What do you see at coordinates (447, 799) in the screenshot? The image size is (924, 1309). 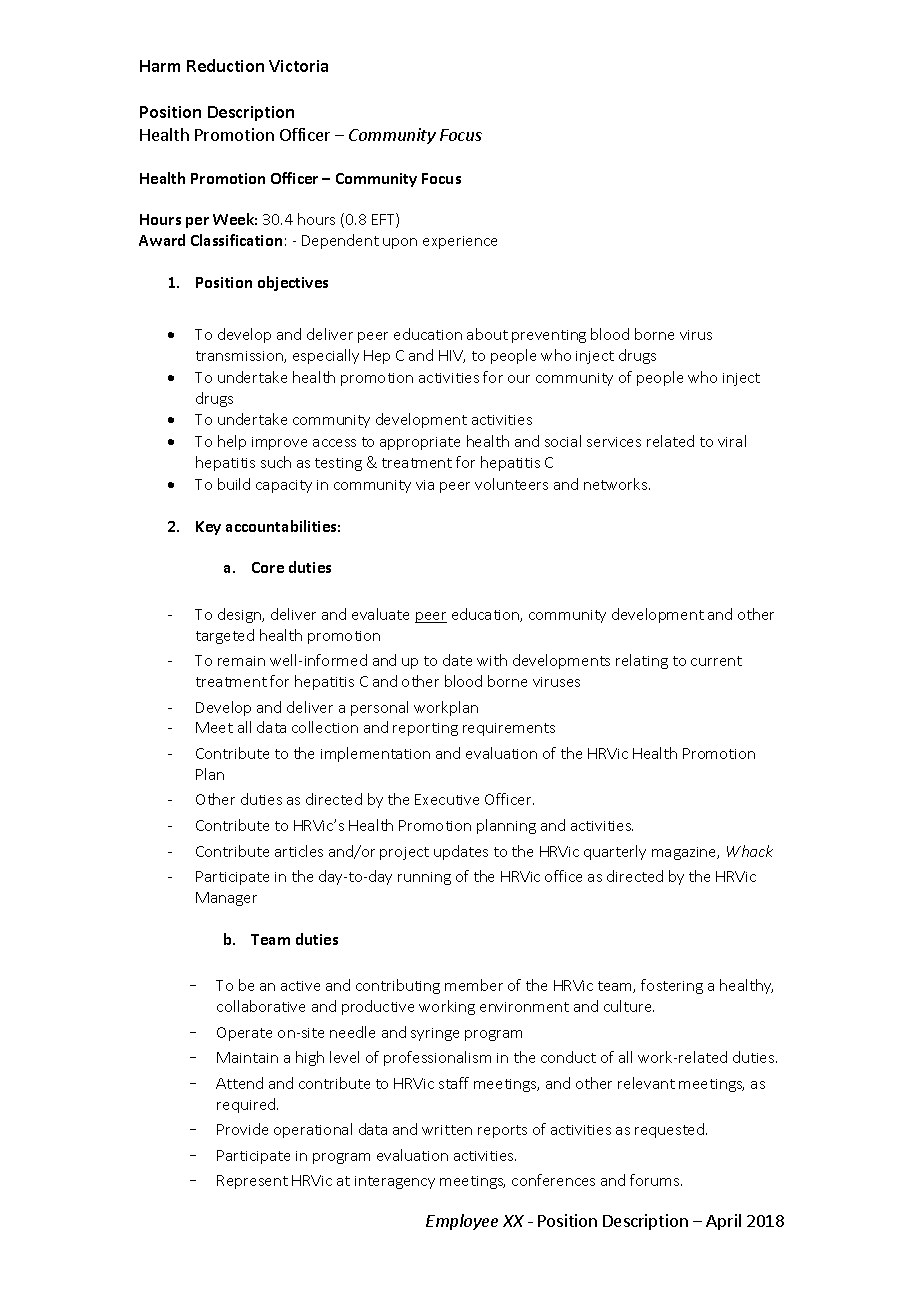 I see `Executive` at bounding box center [447, 799].
